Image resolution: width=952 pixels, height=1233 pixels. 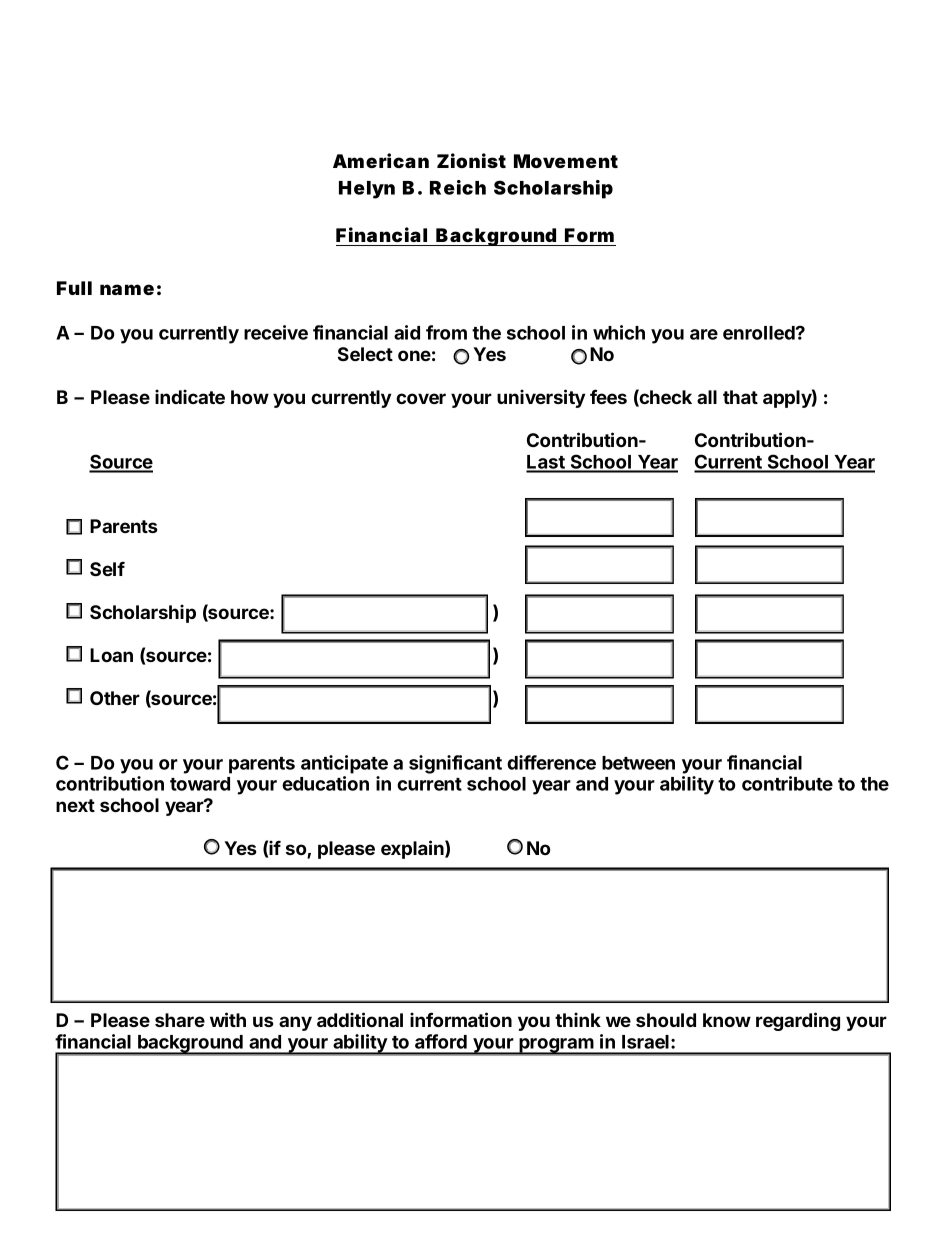 I want to click on Self, so click(x=107, y=569).
